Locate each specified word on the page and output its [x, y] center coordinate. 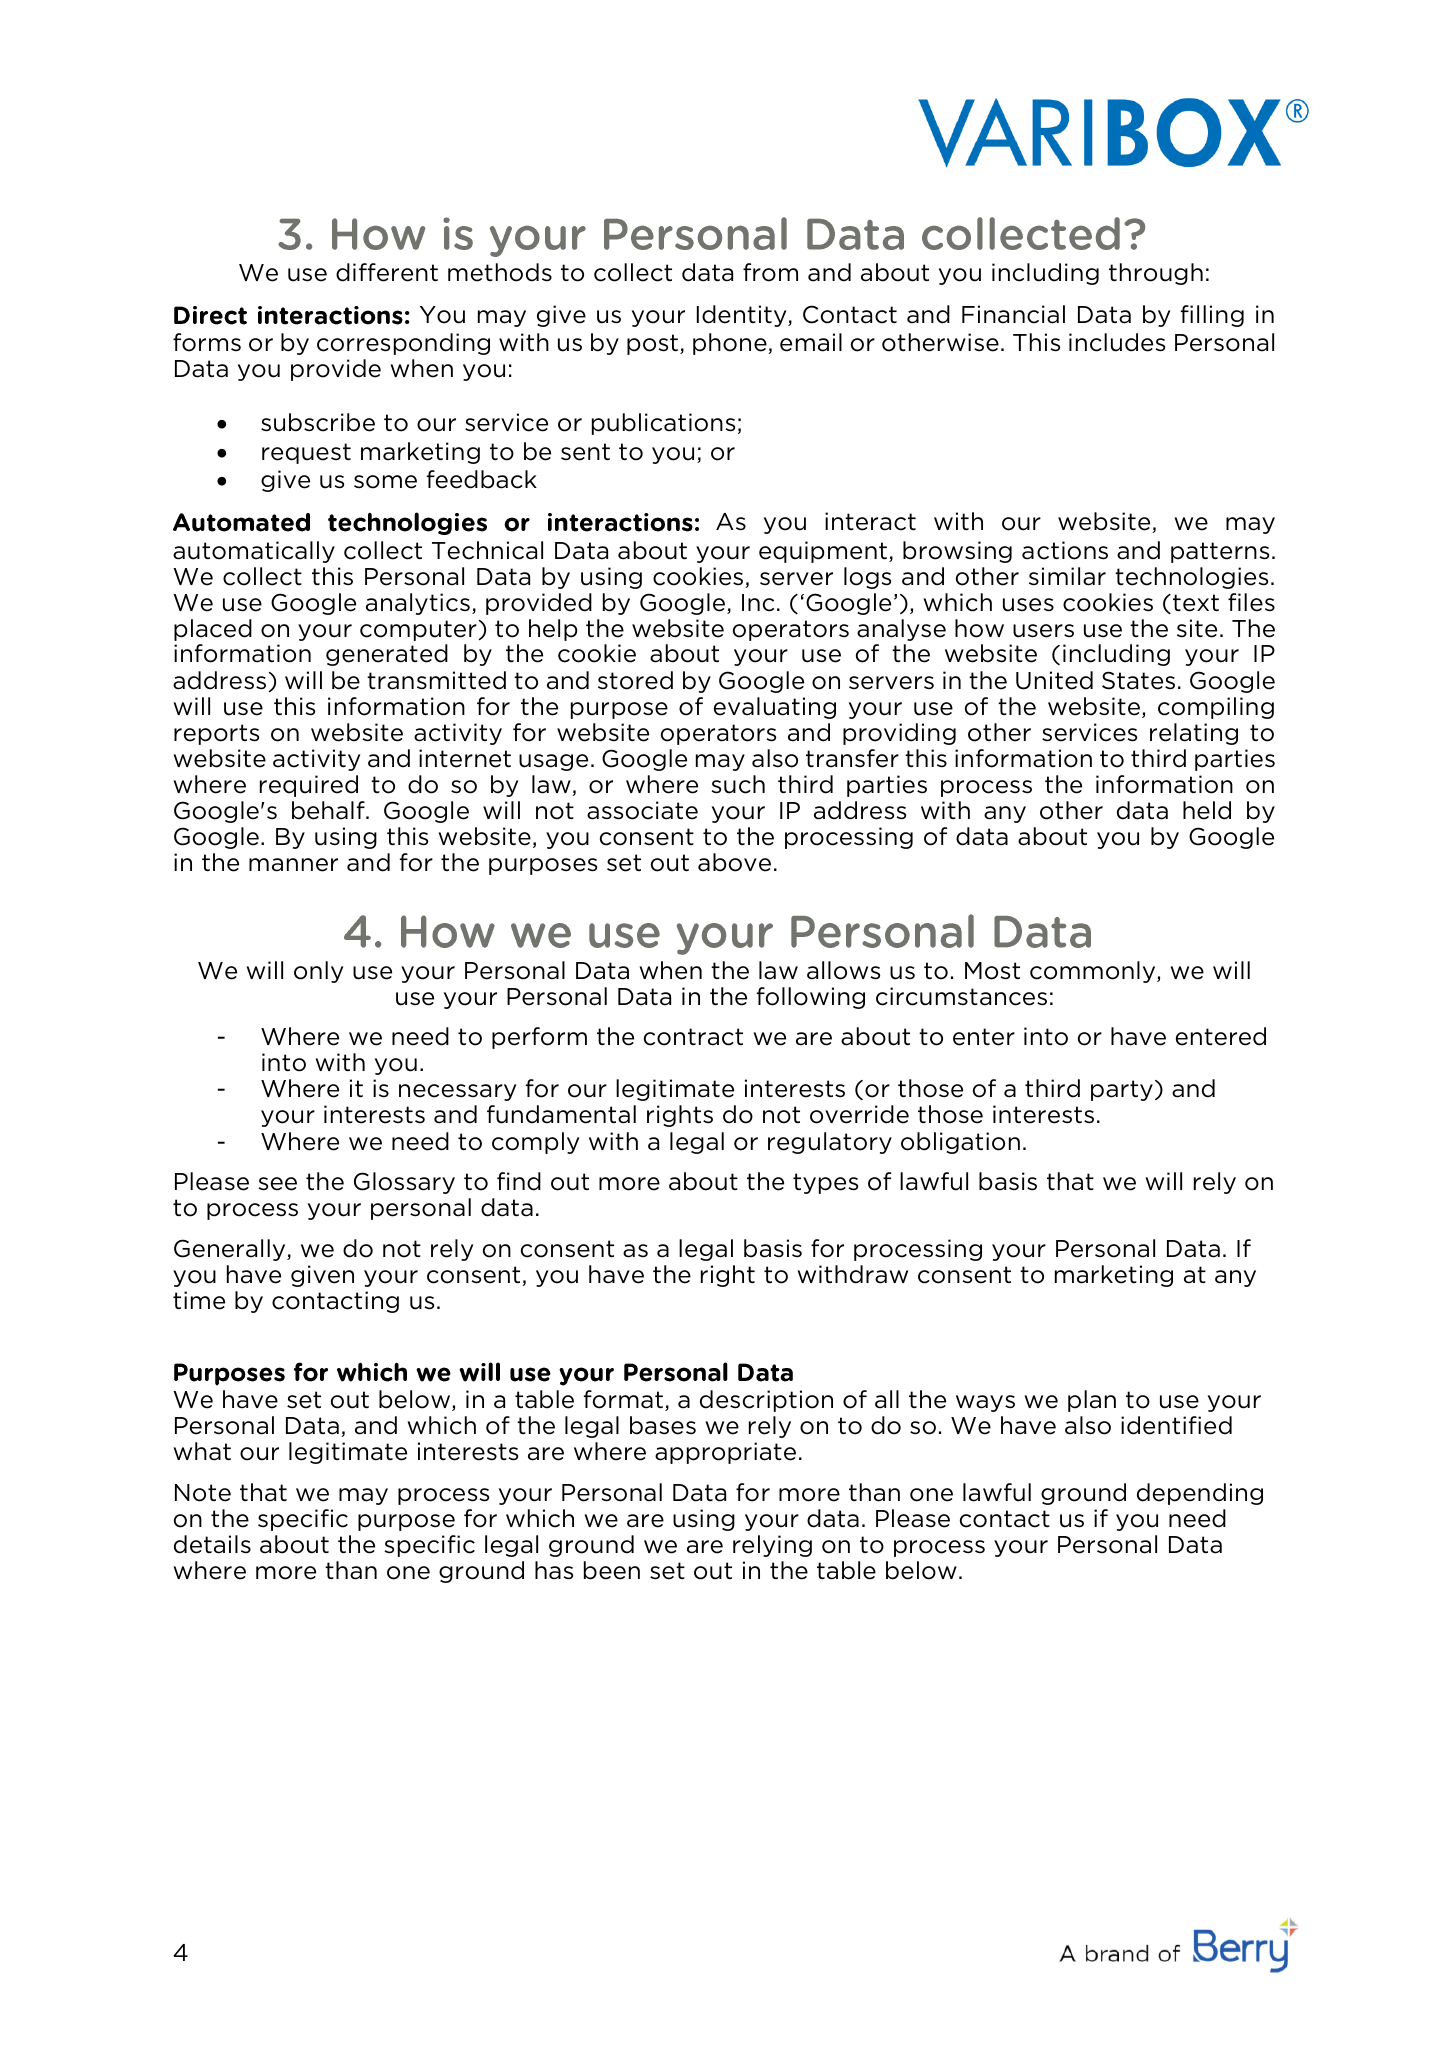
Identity [743, 316]
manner [293, 865]
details [212, 1544]
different [387, 272]
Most [992, 971]
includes [1117, 342]
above [734, 862]
